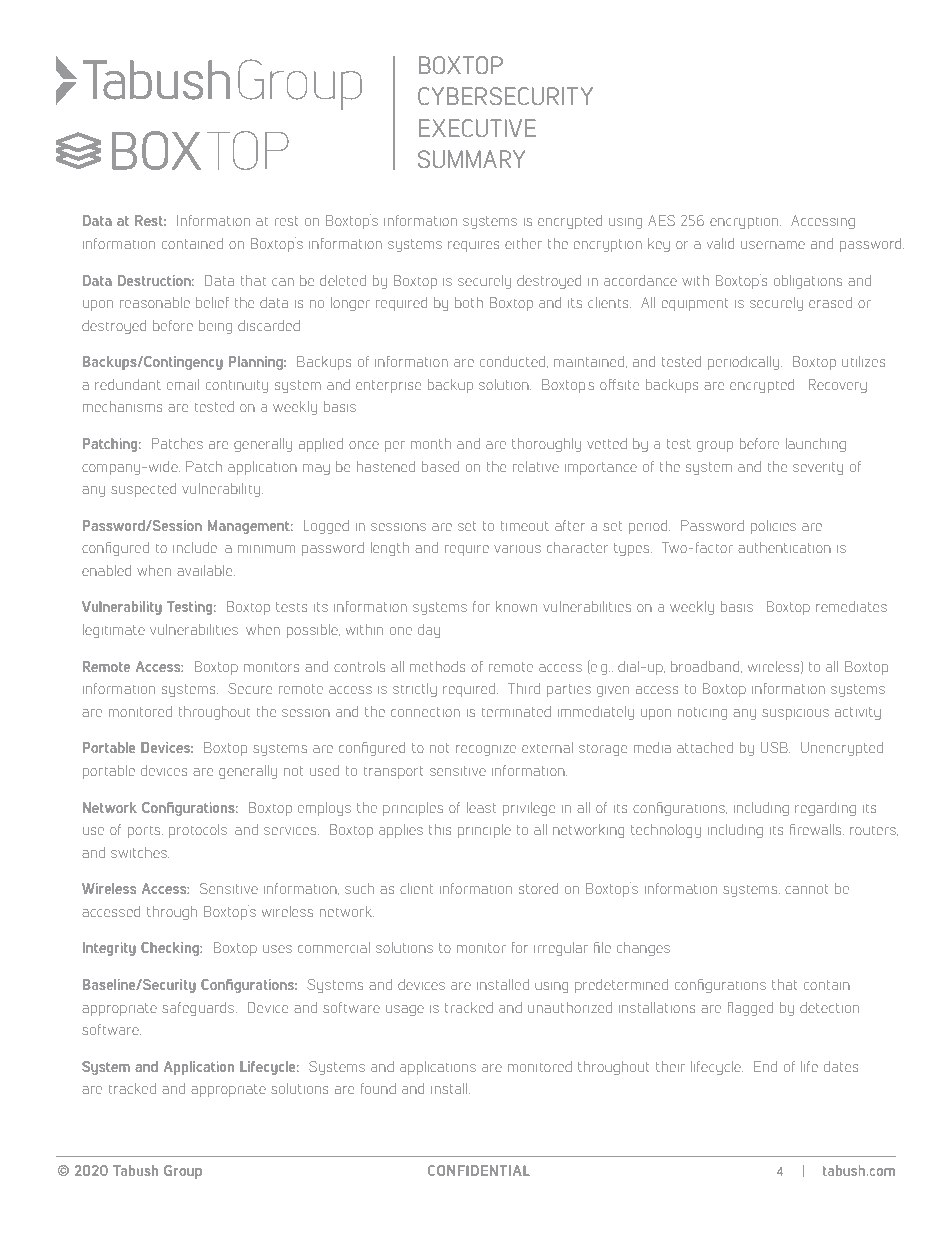 The height and width of the page is (1233, 952). What do you see at coordinates (514, 362) in the page?
I see `conducted` at bounding box center [514, 362].
